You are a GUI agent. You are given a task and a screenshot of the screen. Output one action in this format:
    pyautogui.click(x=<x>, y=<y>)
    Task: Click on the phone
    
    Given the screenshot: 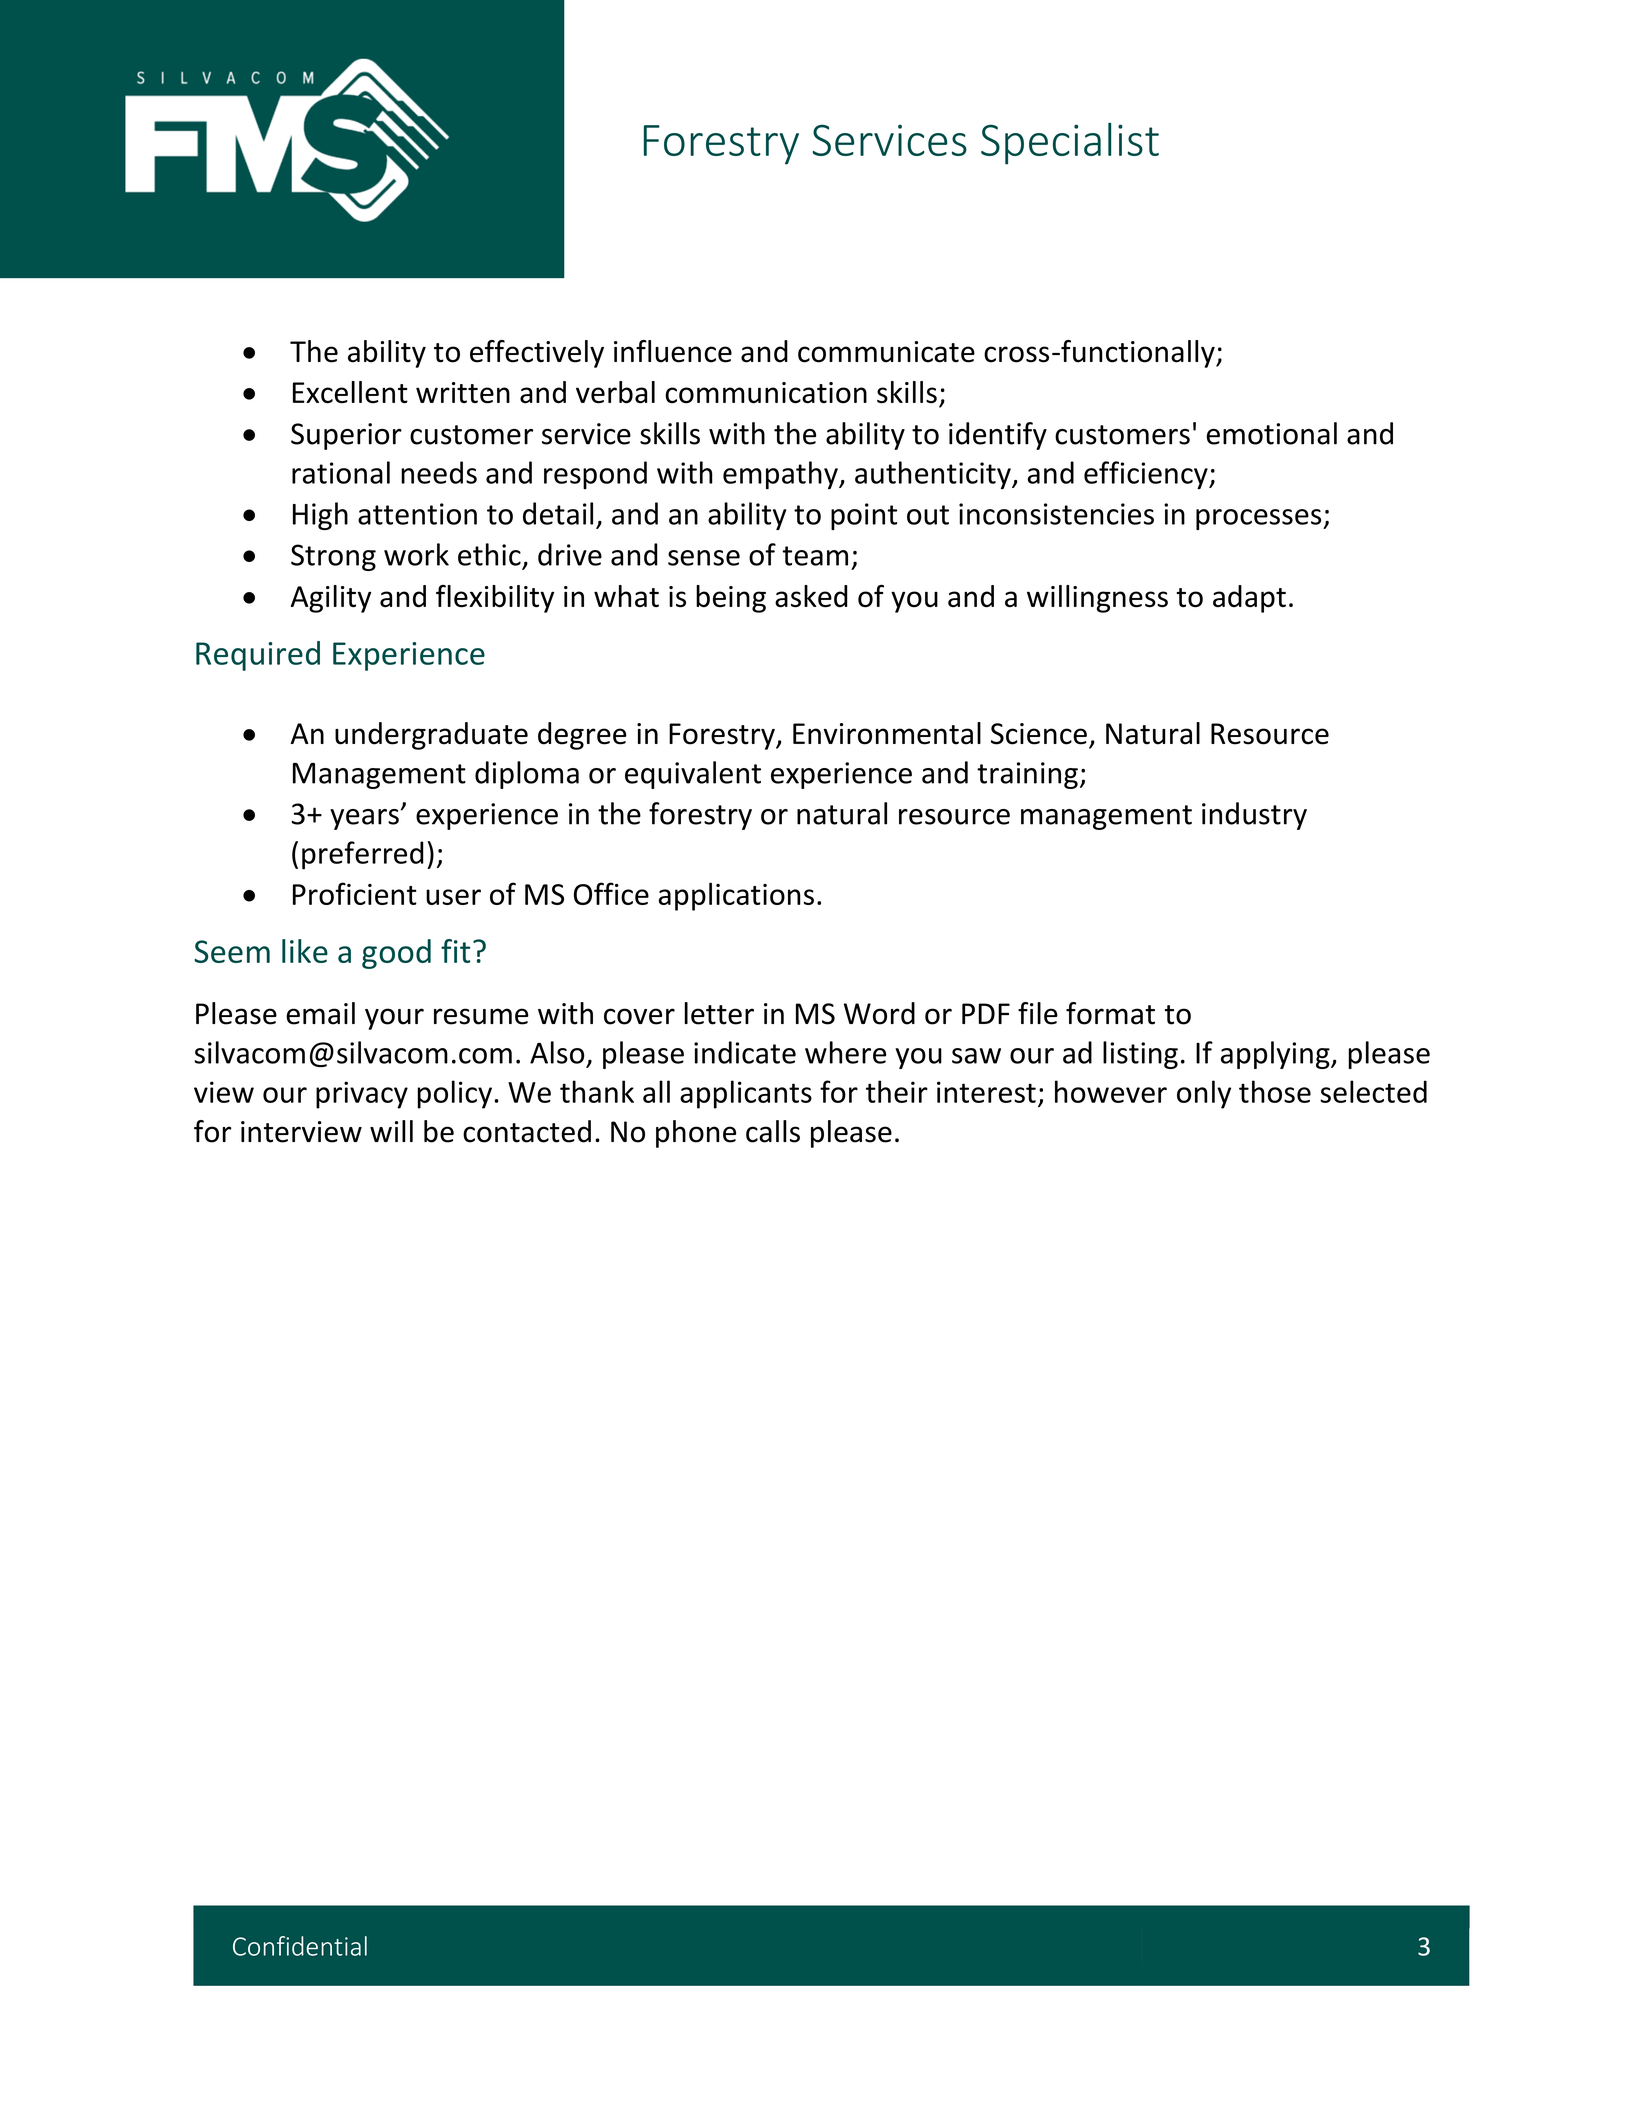 What is the action you would take?
    pyautogui.click(x=696, y=1134)
